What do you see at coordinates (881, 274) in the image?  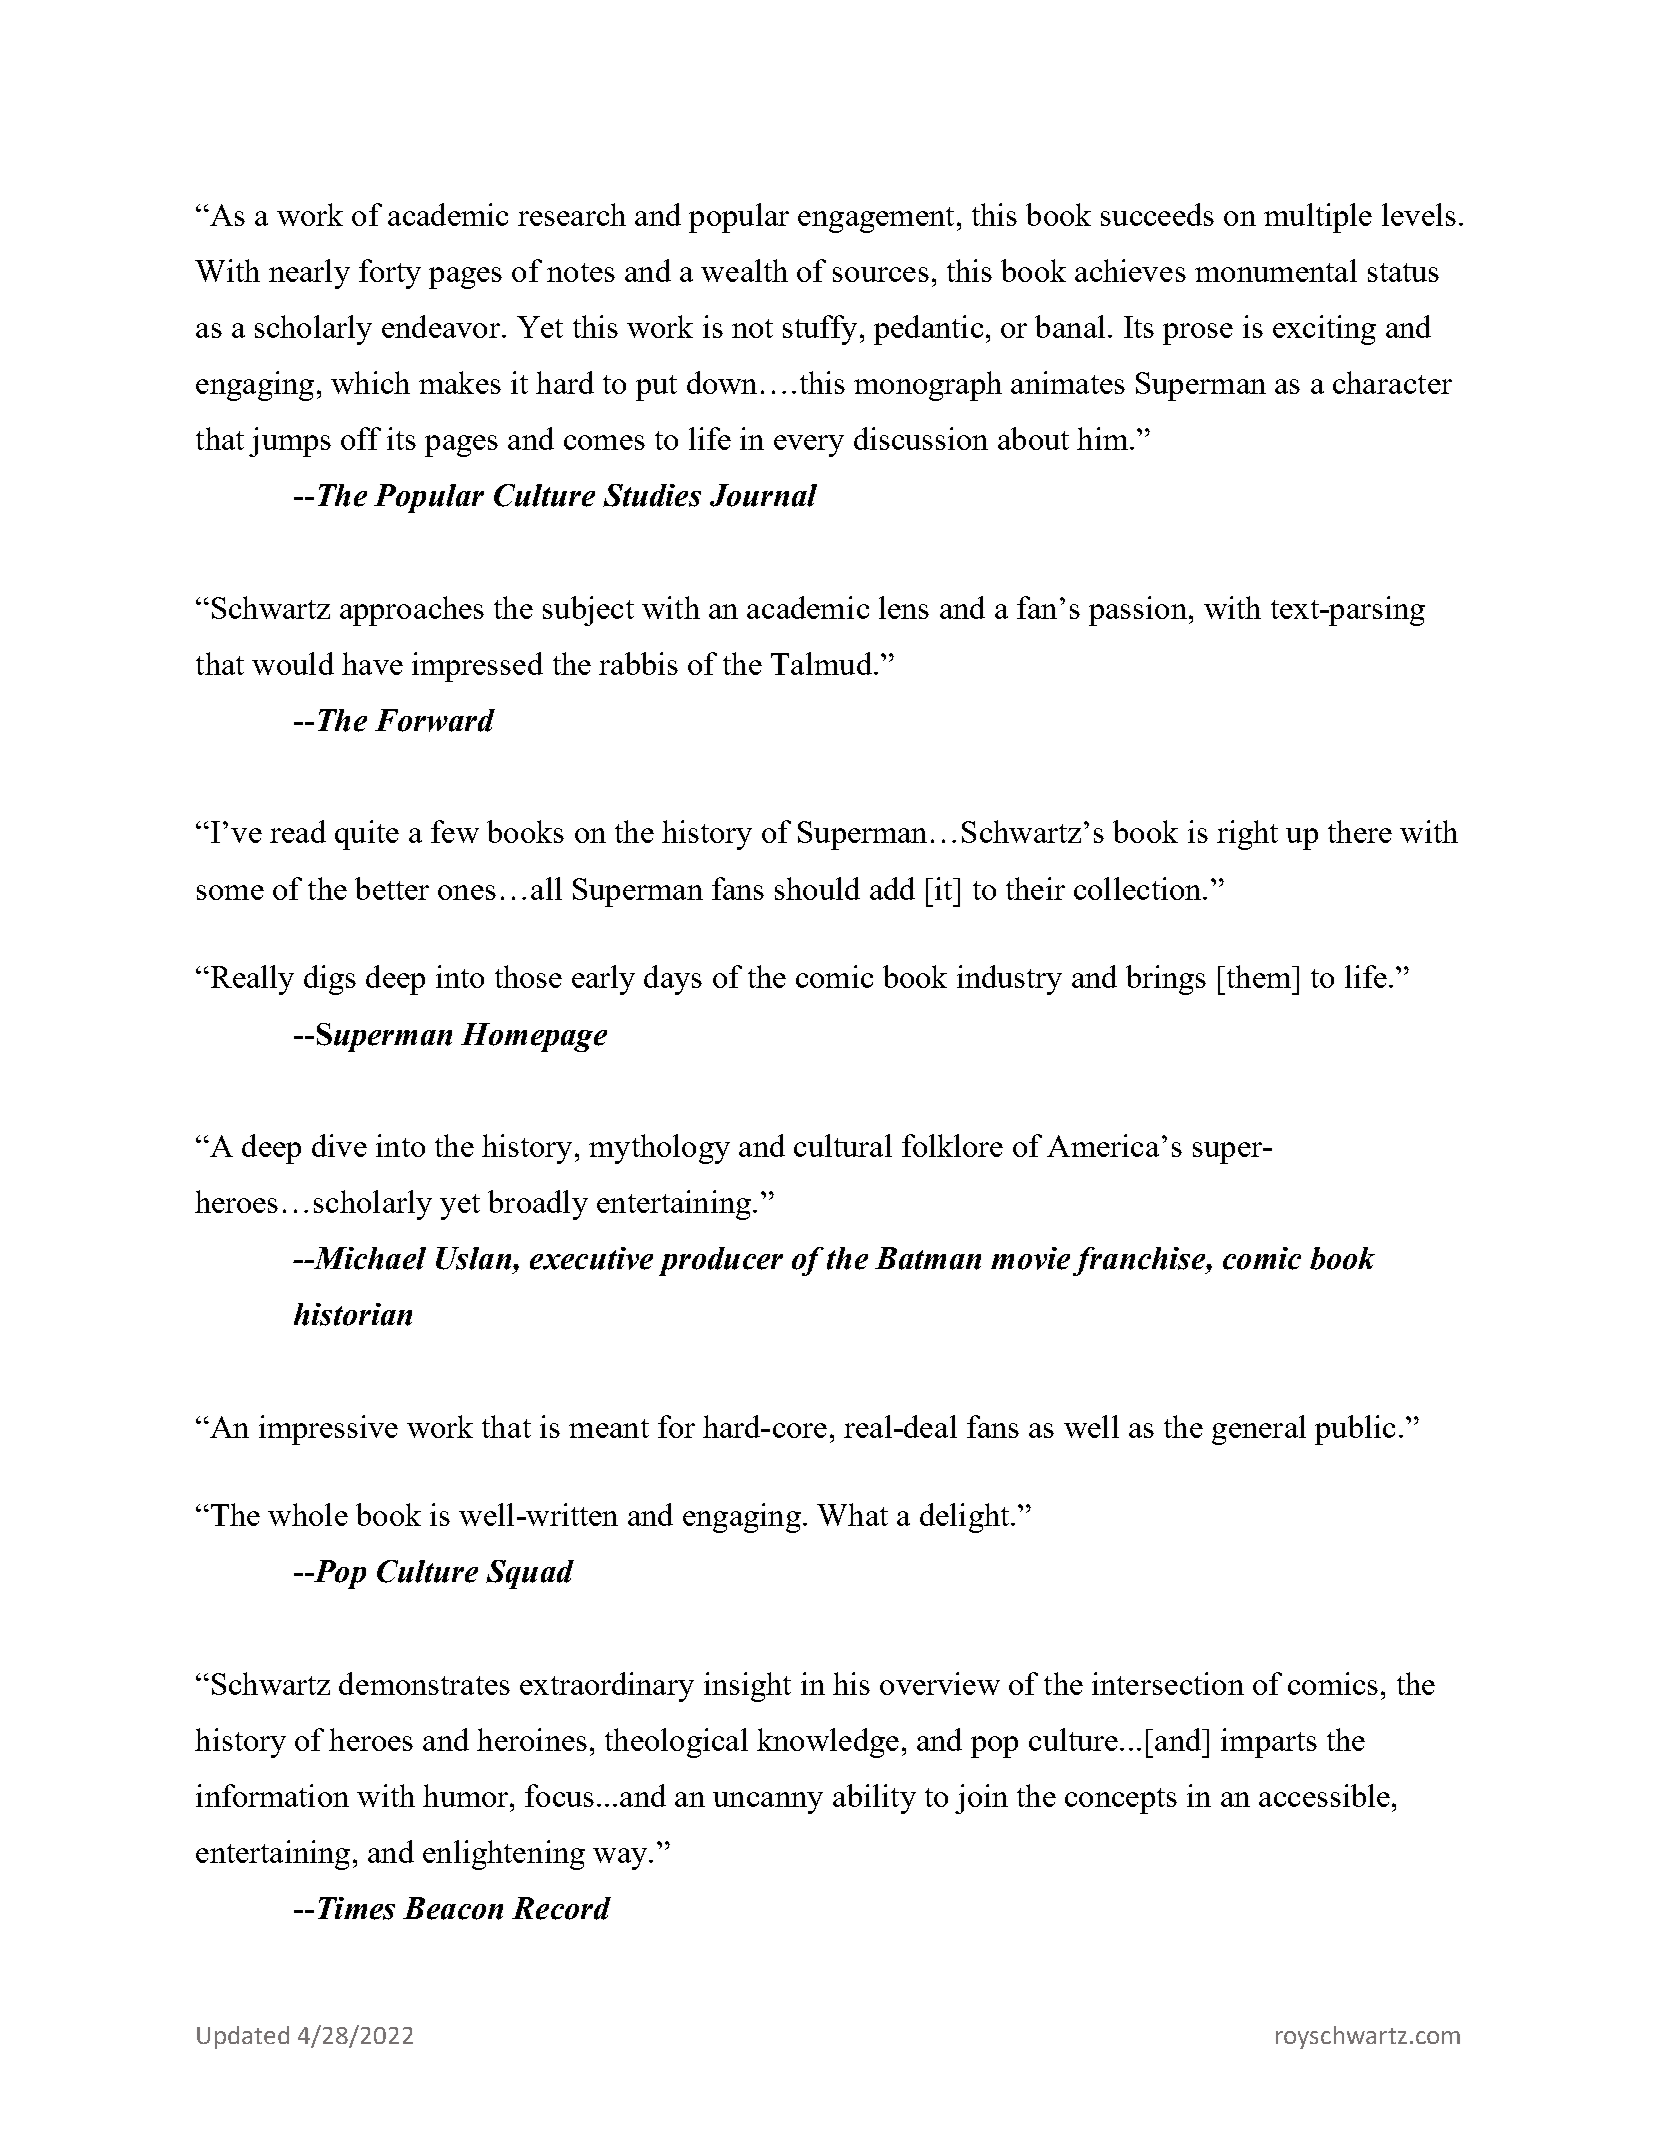 I see `sources` at bounding box center [881, 274].
